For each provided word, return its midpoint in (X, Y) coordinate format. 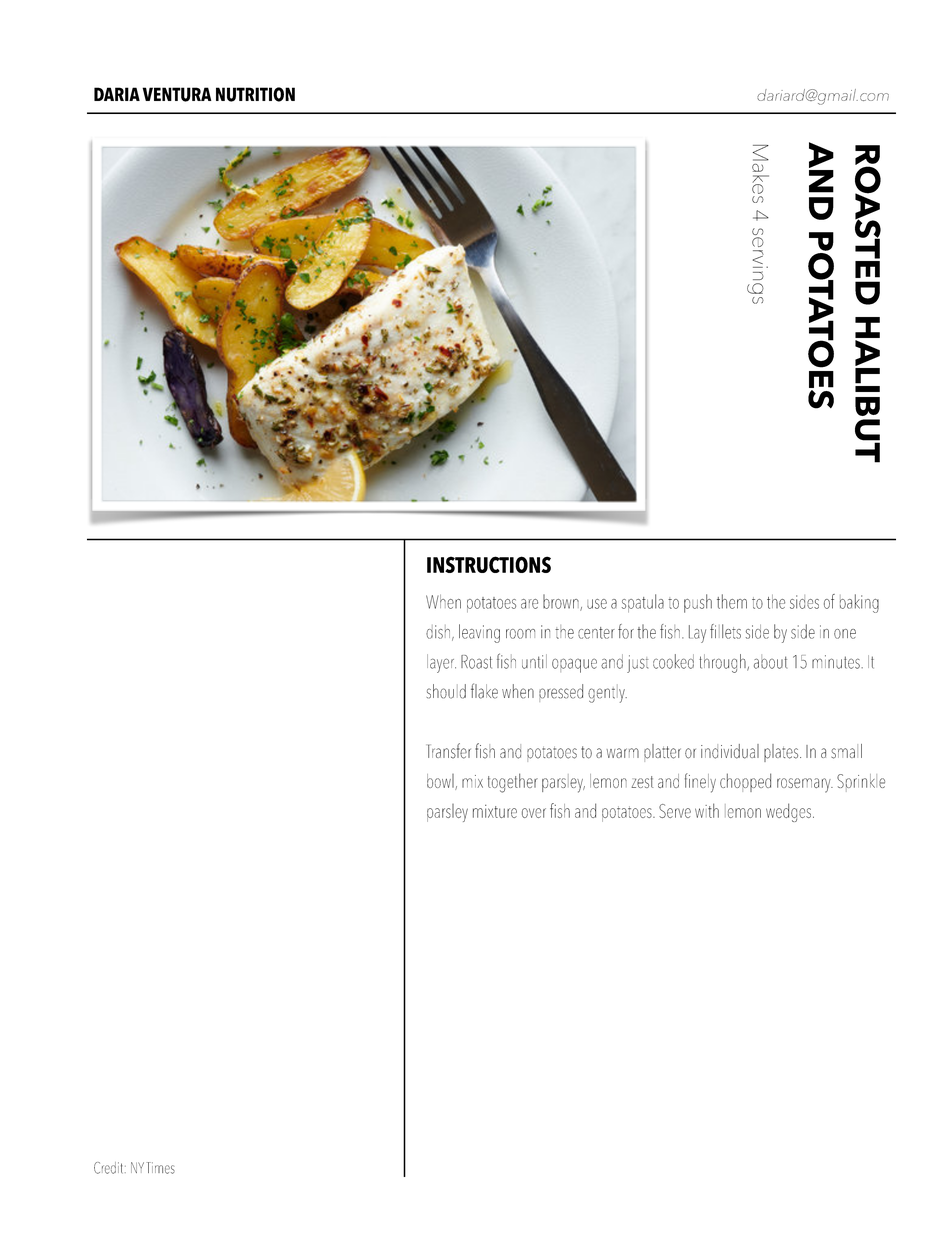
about (770, 662)
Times (161, 1168)
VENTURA (177, 94)
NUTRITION (255, 94)
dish (438, 632)
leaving (479, 633)
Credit (110, 1168)
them (732, 601)
